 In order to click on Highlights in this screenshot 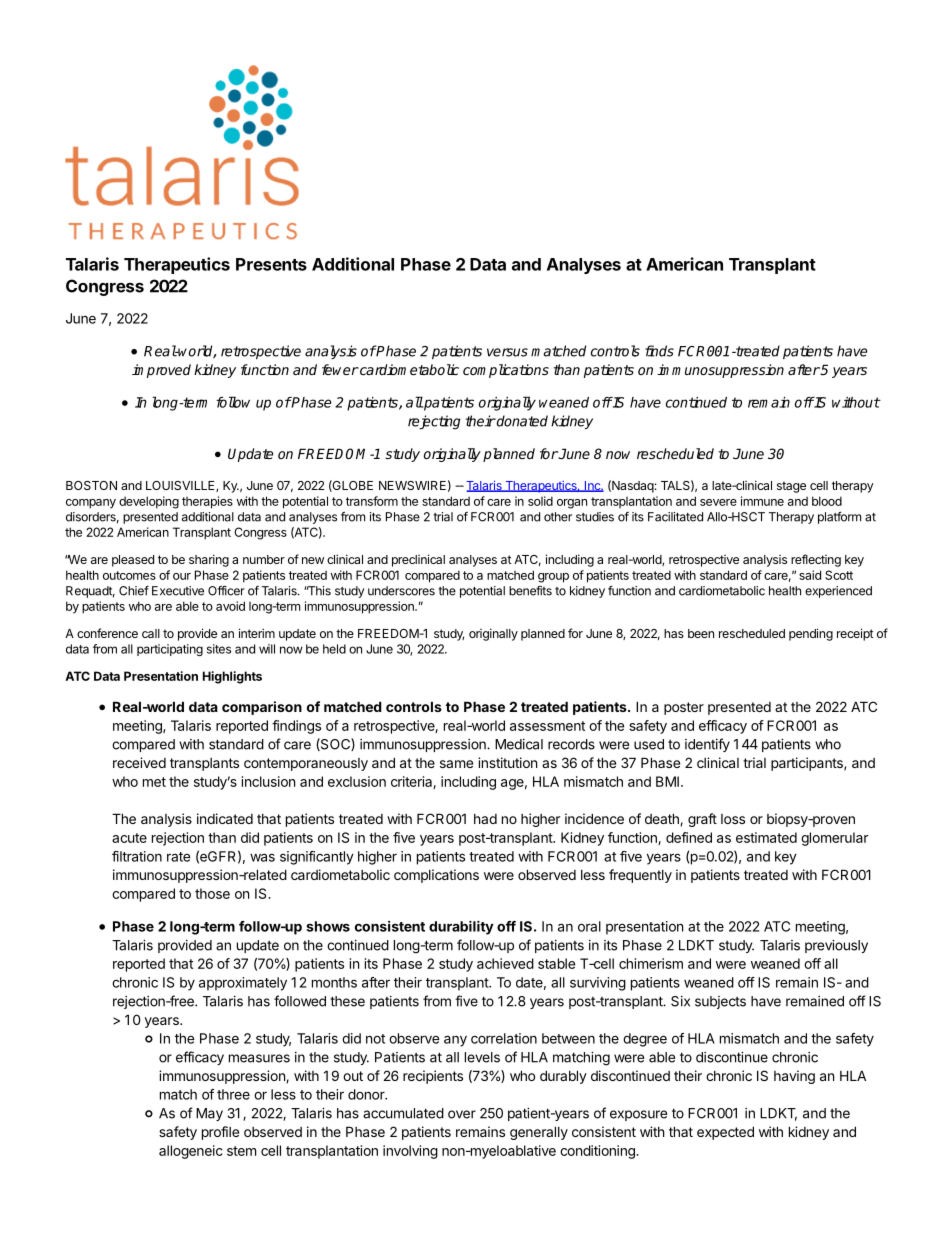, I will do `click(232, 677)`.
